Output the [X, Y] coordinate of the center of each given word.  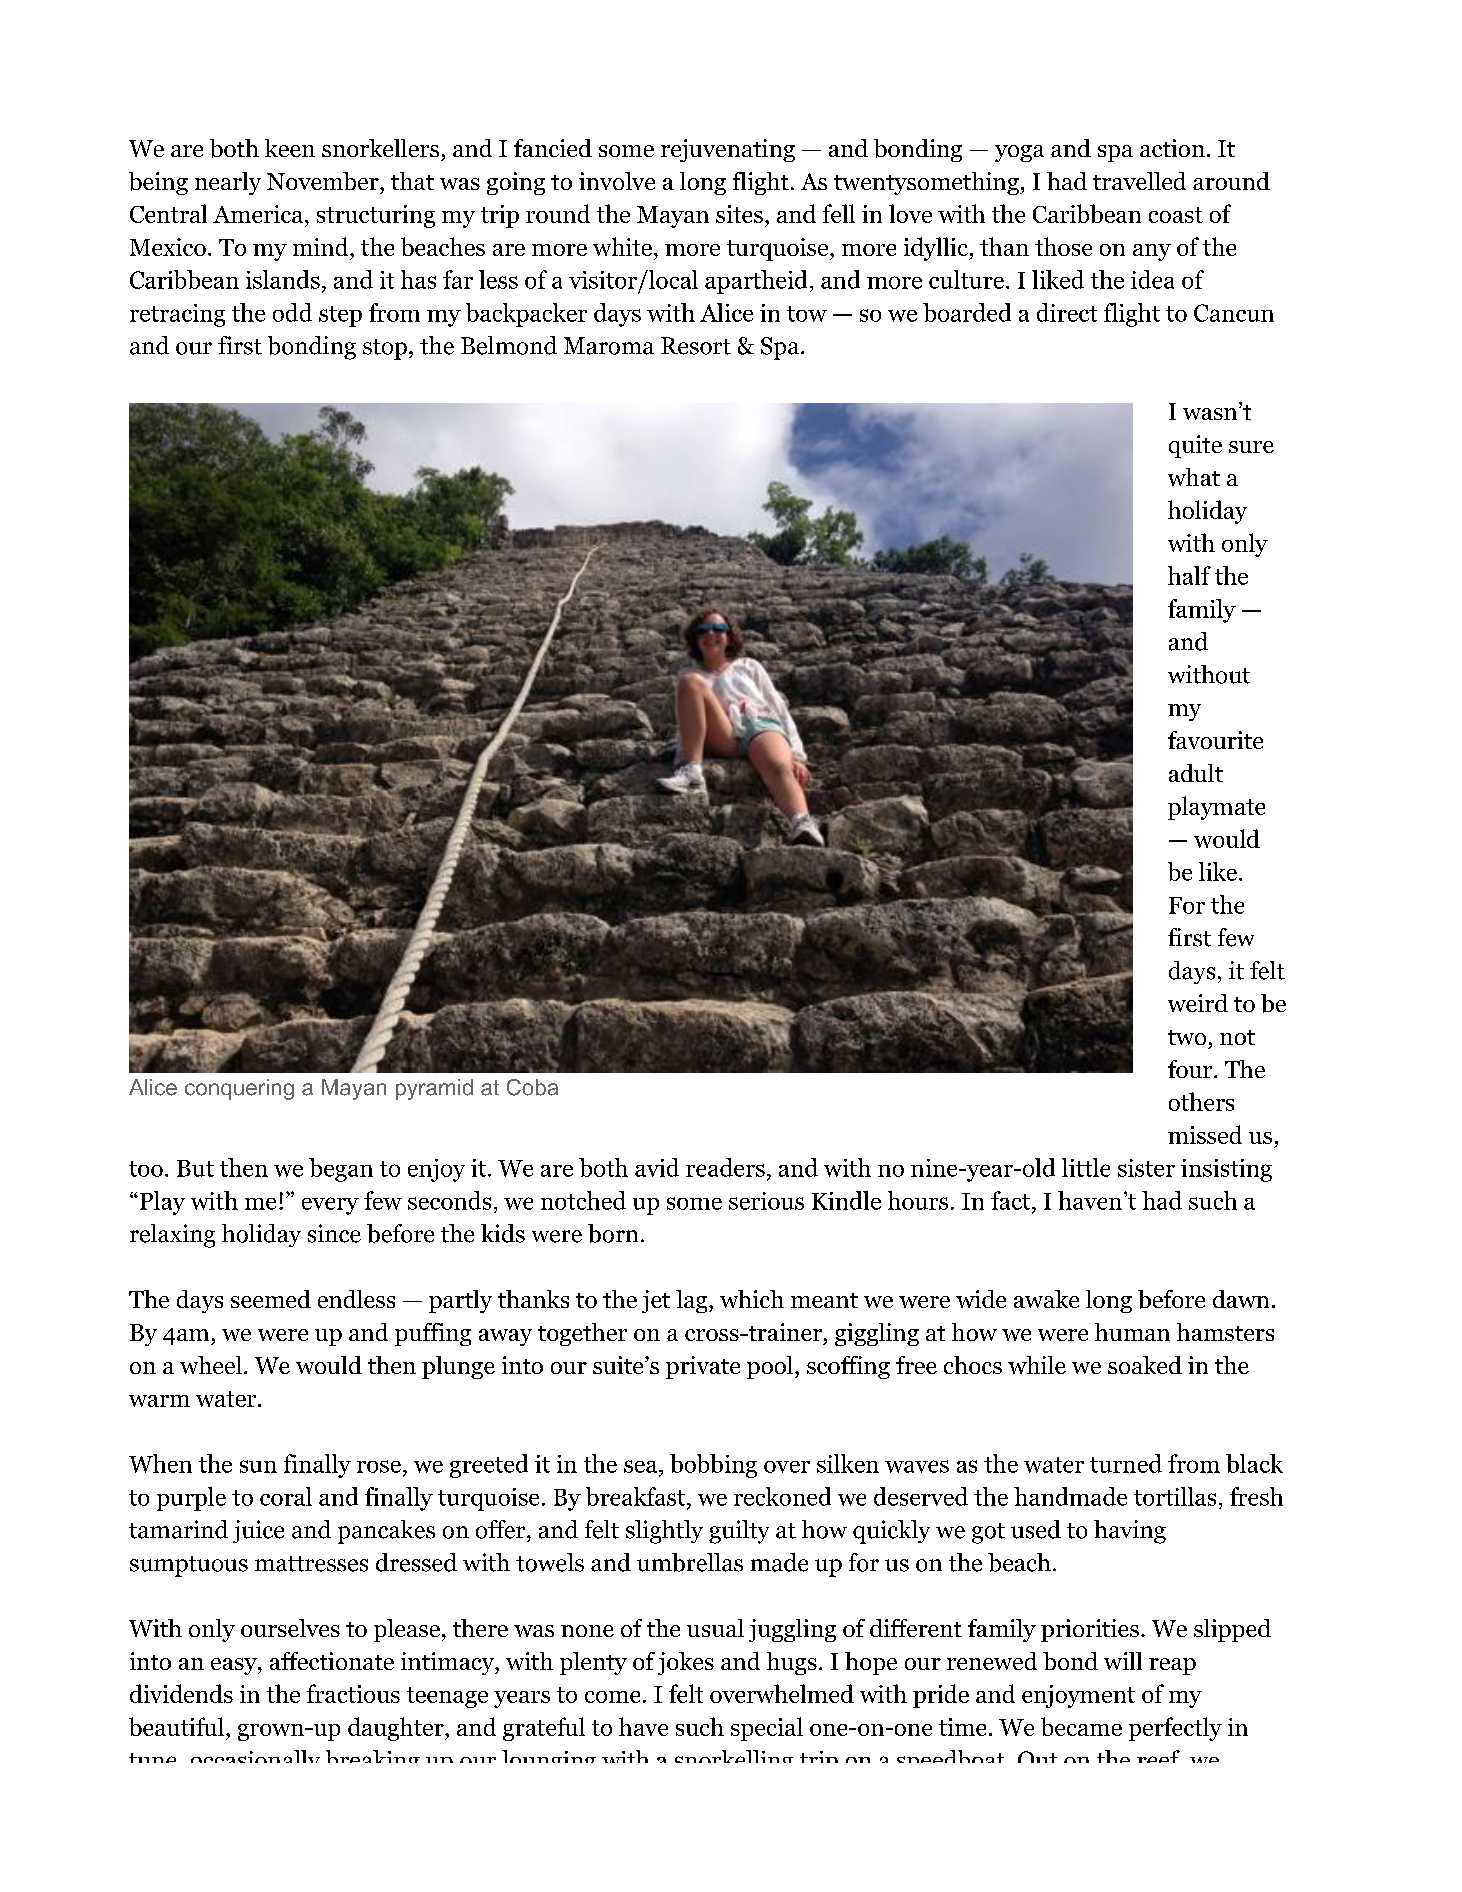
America [259, 214]
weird [1198, 1003]
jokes [686, 1663]
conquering [239, 1089]
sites [739, 214]
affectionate [332, 1661]
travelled [1139, 181]
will [1123, 1661]
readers [725, 1167]
